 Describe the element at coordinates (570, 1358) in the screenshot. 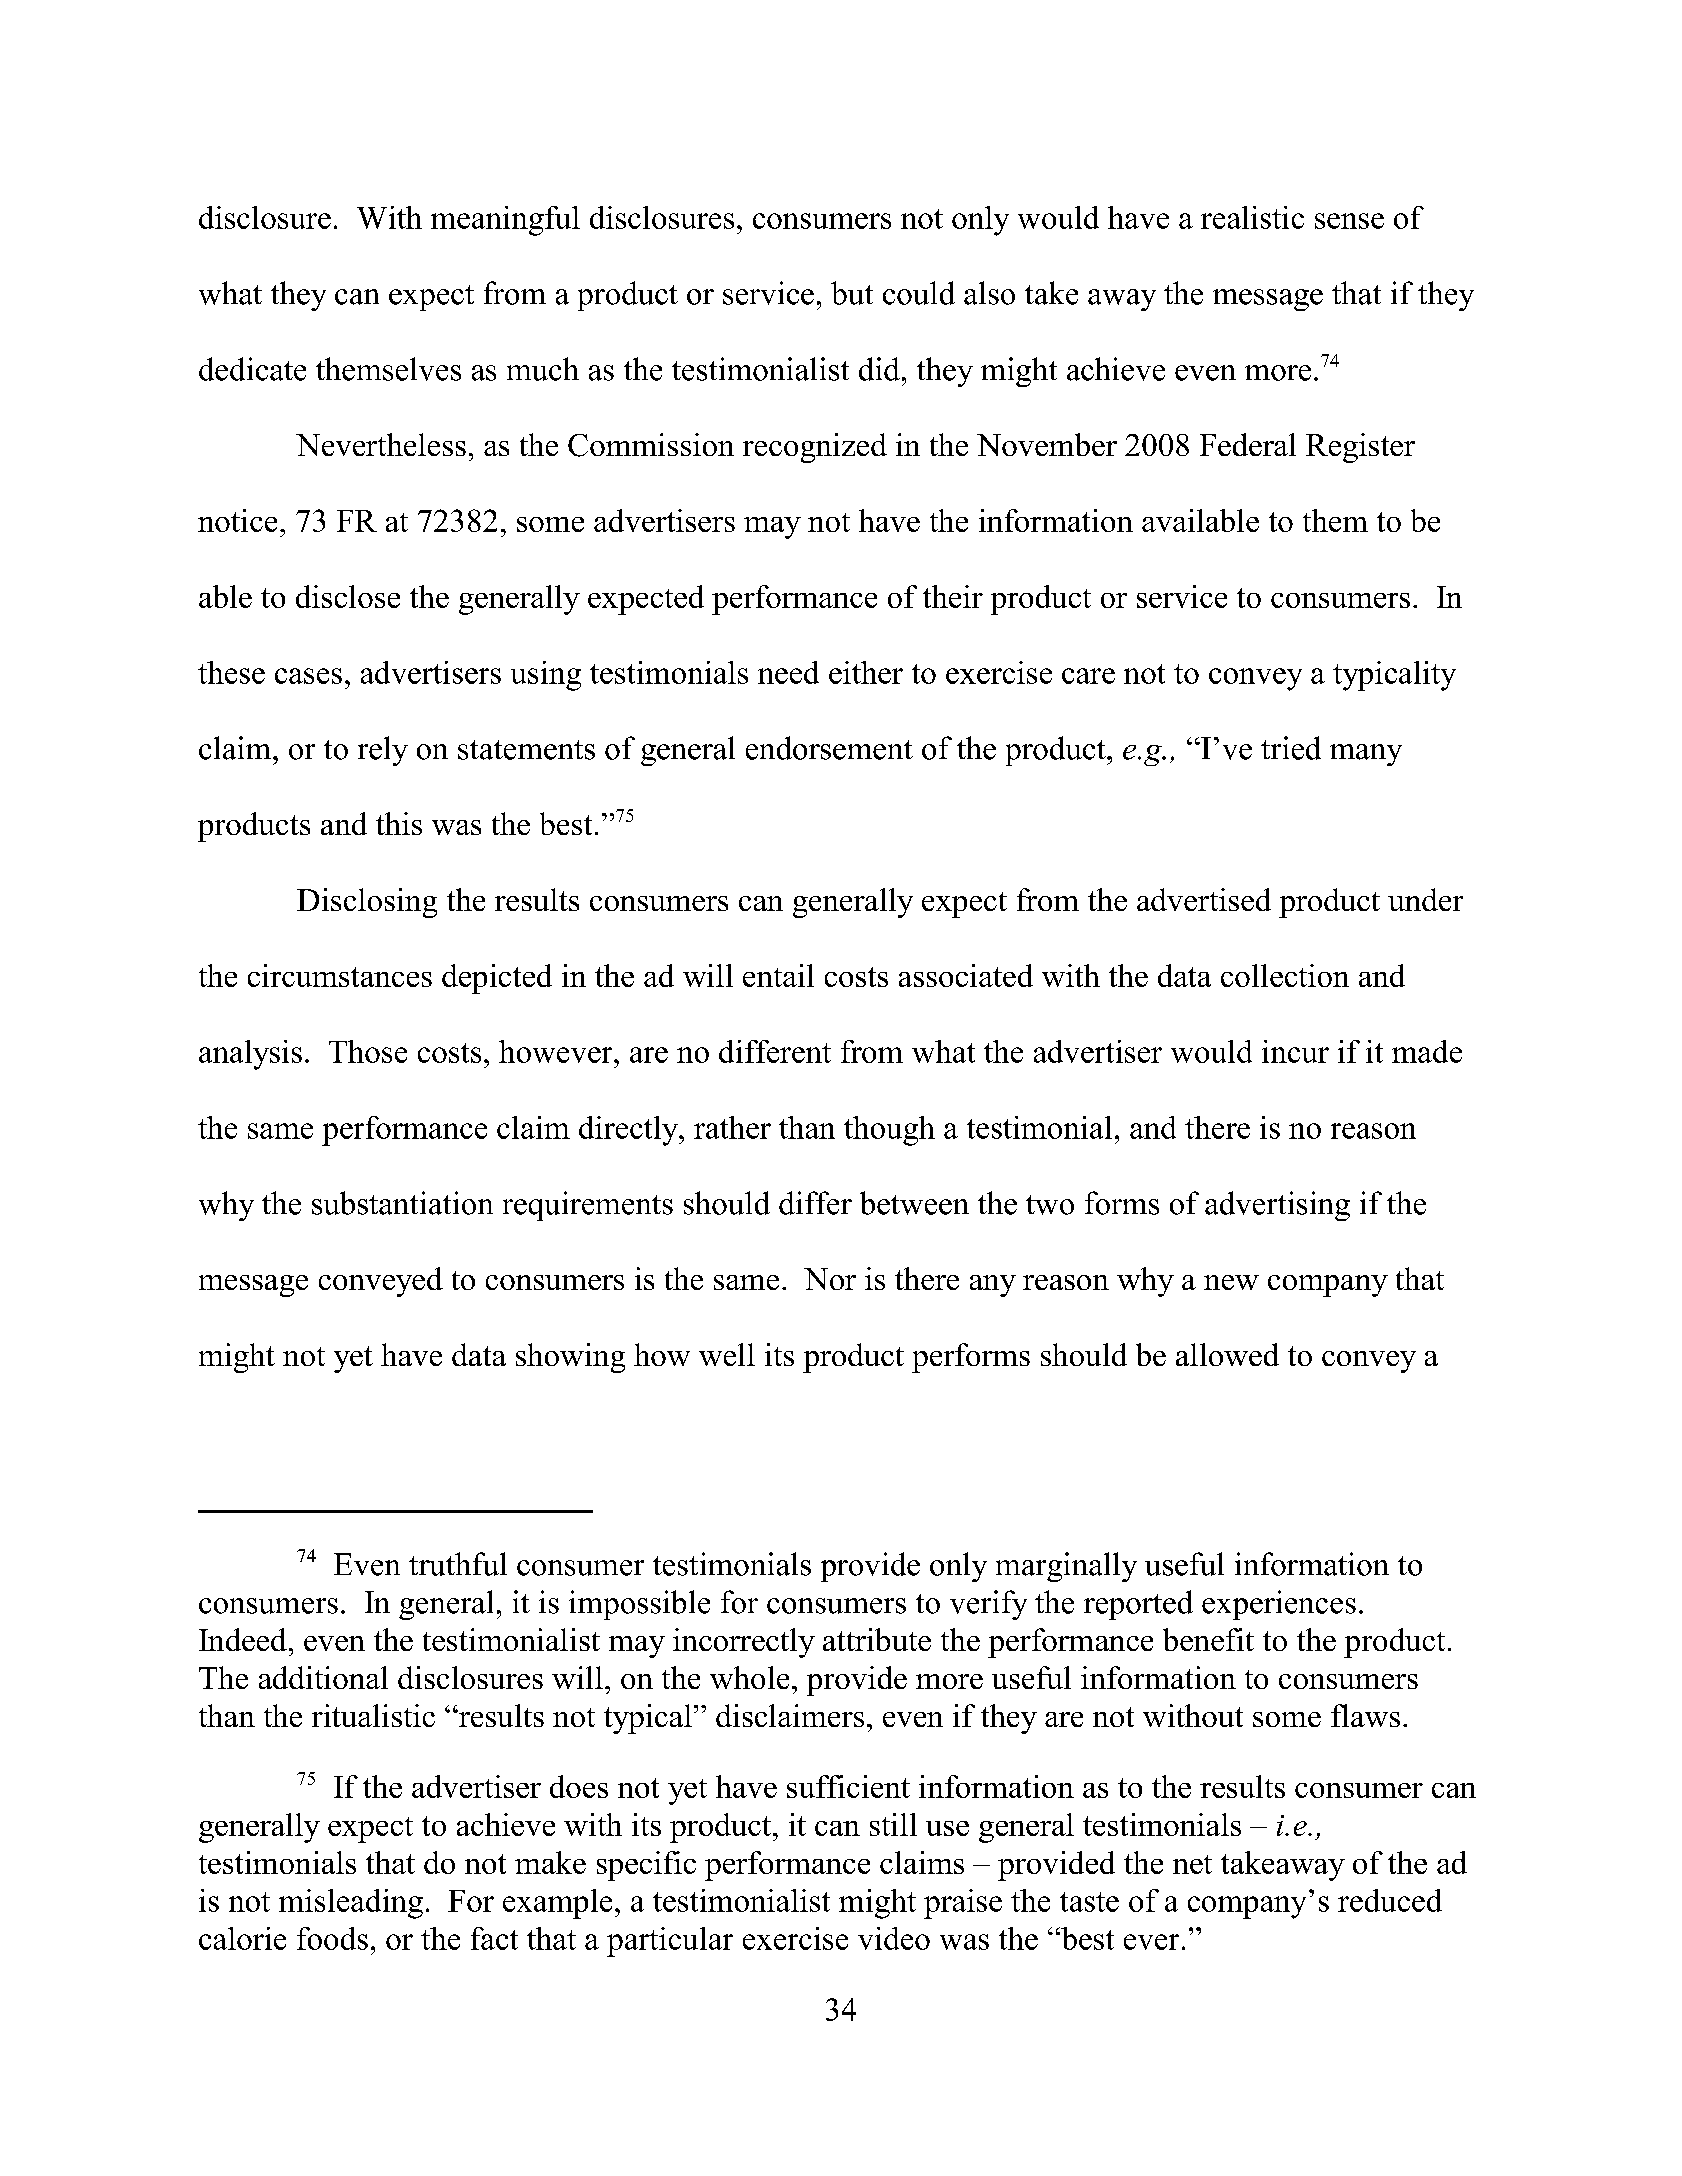

I see `showing` at that location.
